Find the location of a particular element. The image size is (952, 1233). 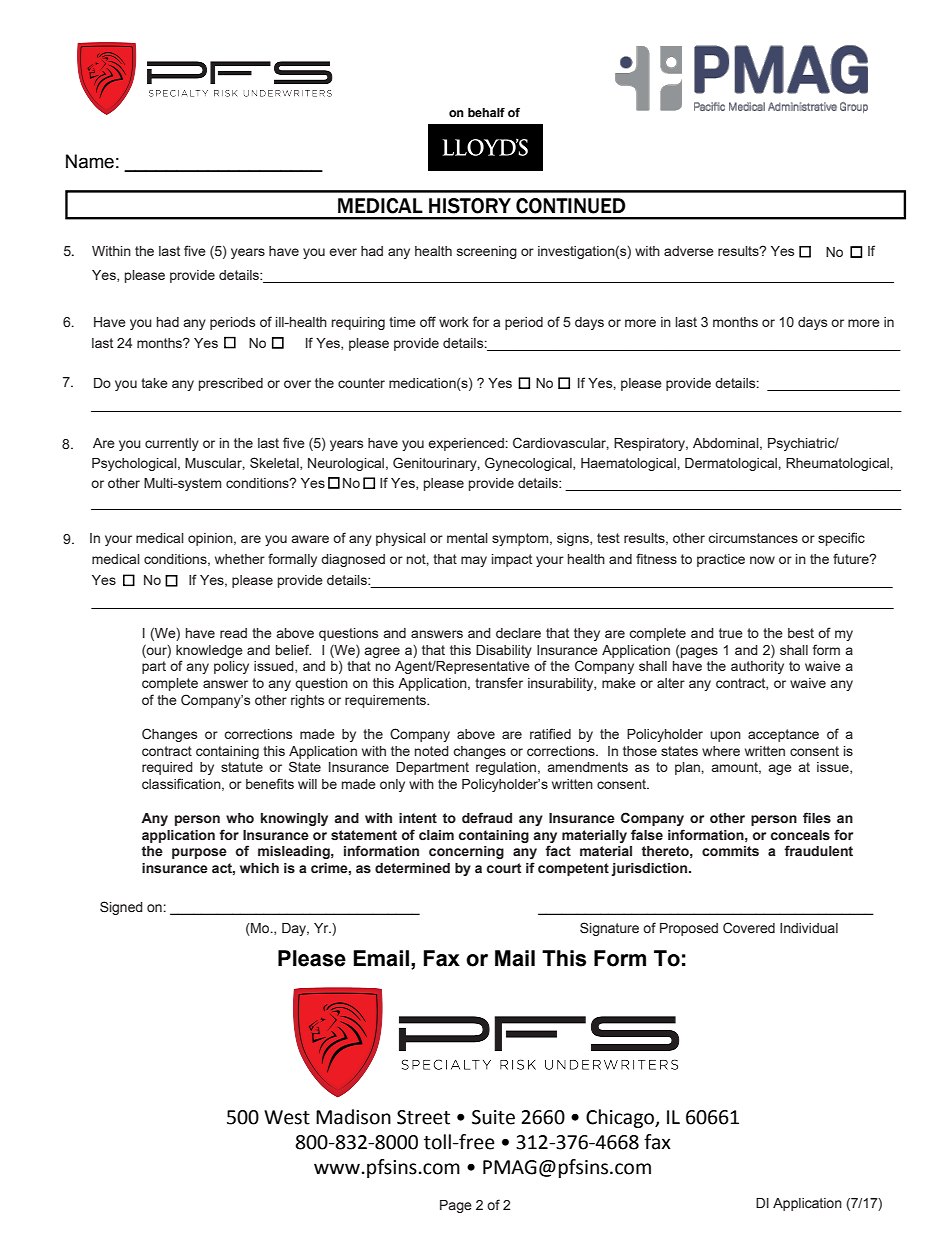

adverse is located at coordinates (689, 251).
